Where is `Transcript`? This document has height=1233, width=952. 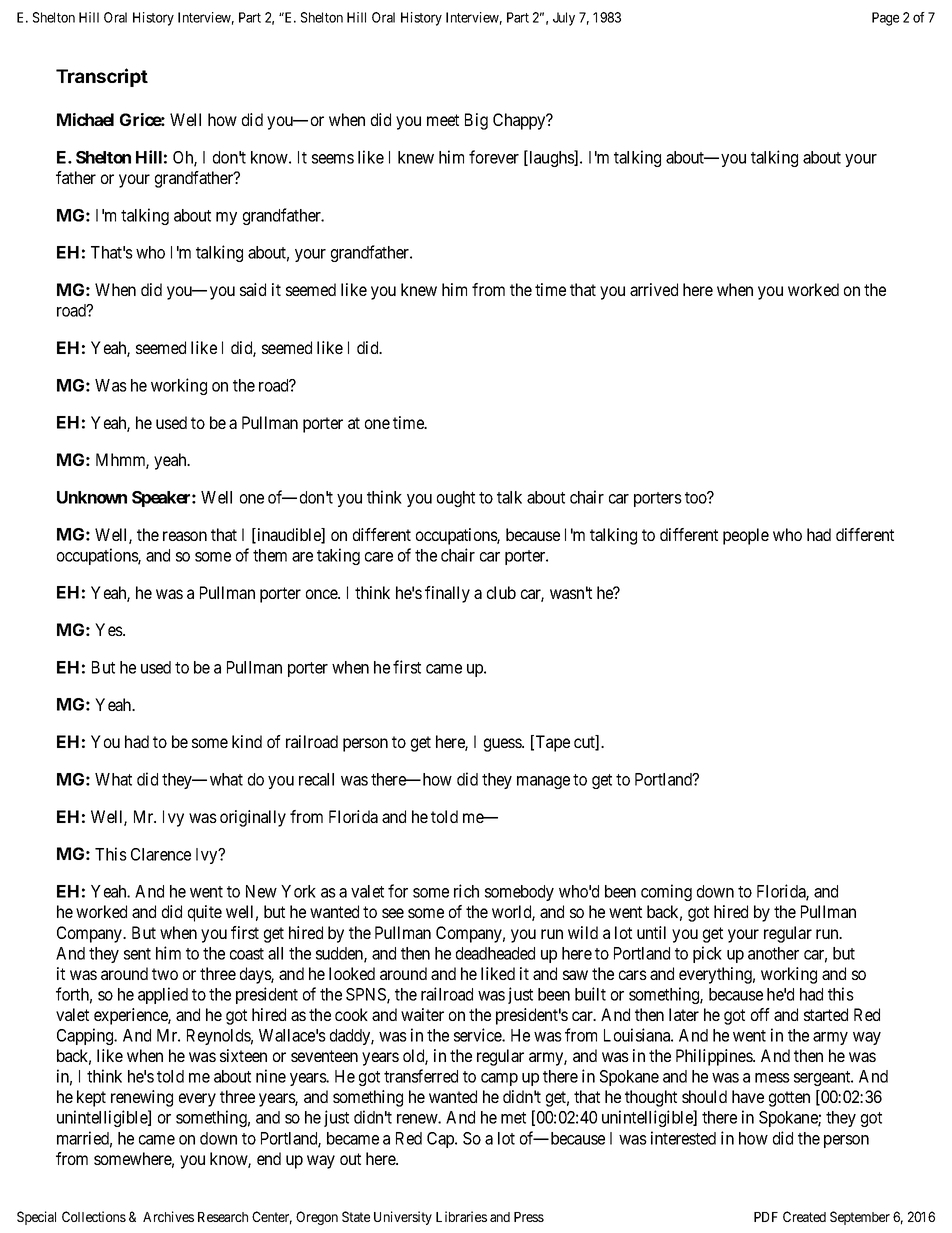 Transcript is located at coordinates (102, 77).
